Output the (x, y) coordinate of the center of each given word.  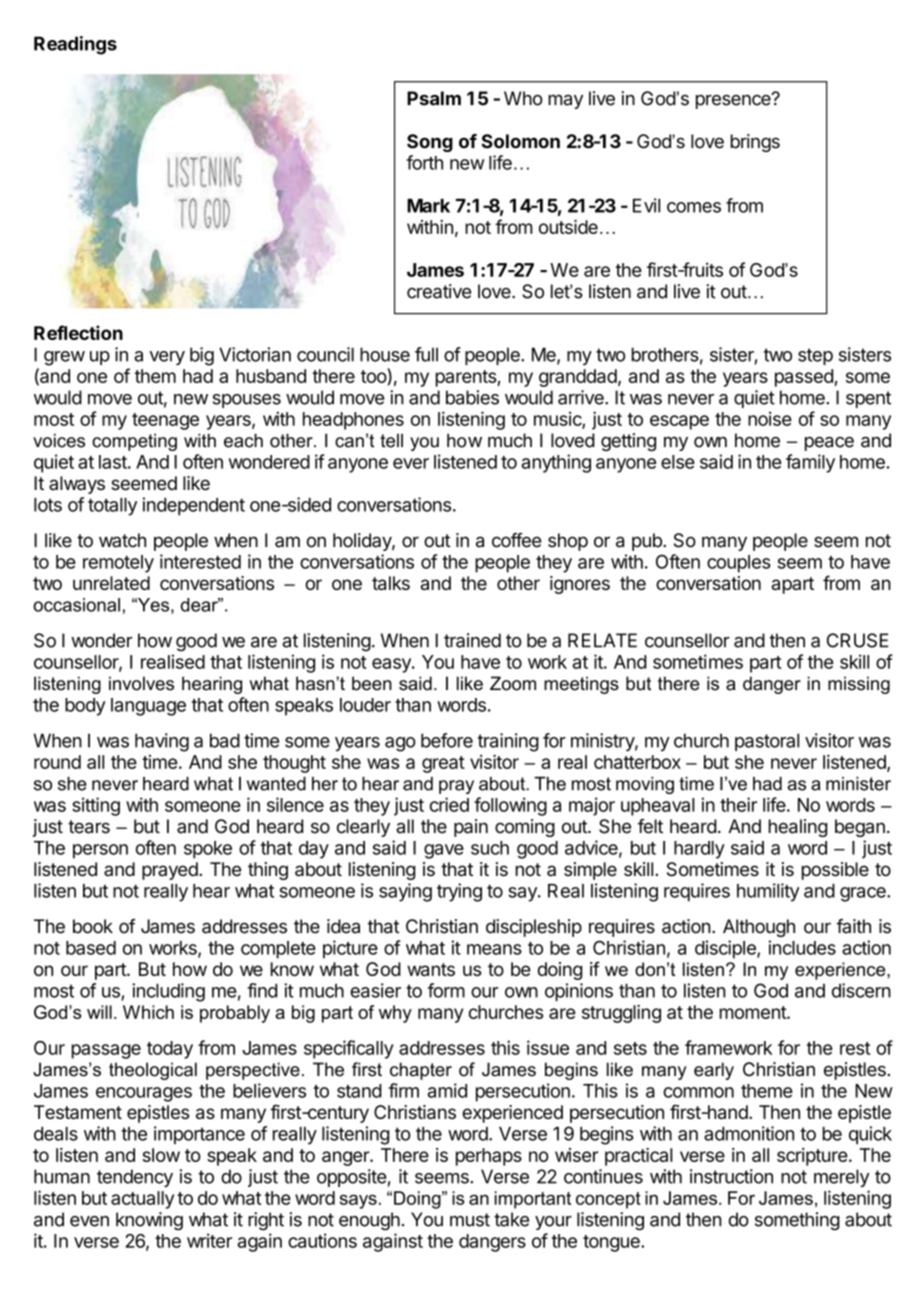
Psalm (434, 98)
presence (734, 101)
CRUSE (858, 640)
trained (472, 640)
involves (141, 683)
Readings (75, 45)
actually (142, 1200)
